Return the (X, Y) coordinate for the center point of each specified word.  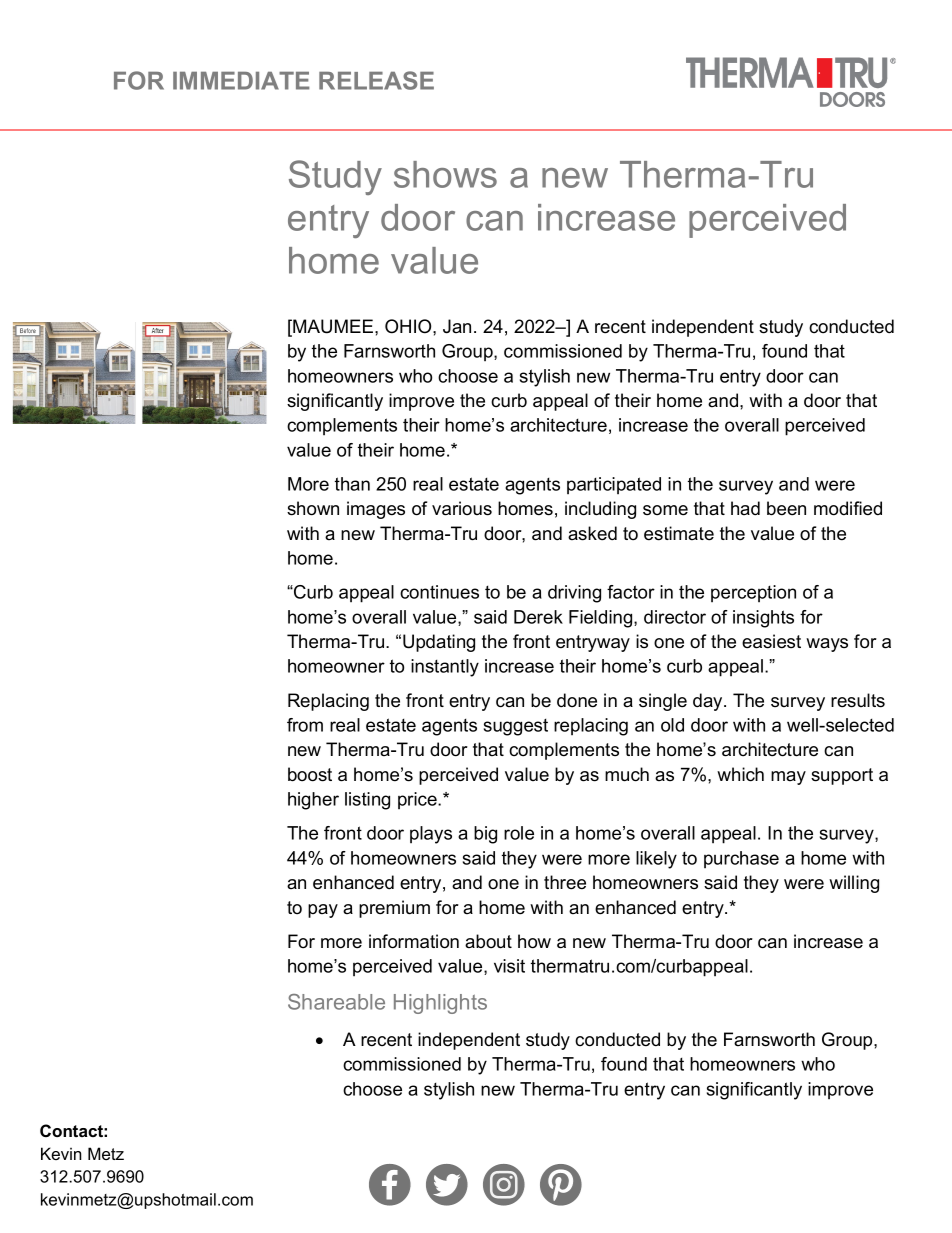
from (305, 725)
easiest (771, 641)
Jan (457, 326)
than (352, 484)
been (786, 508)
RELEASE (376, 80)
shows (445, 174)
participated (614, 485)
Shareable (336, 1002)
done (577, 700)
